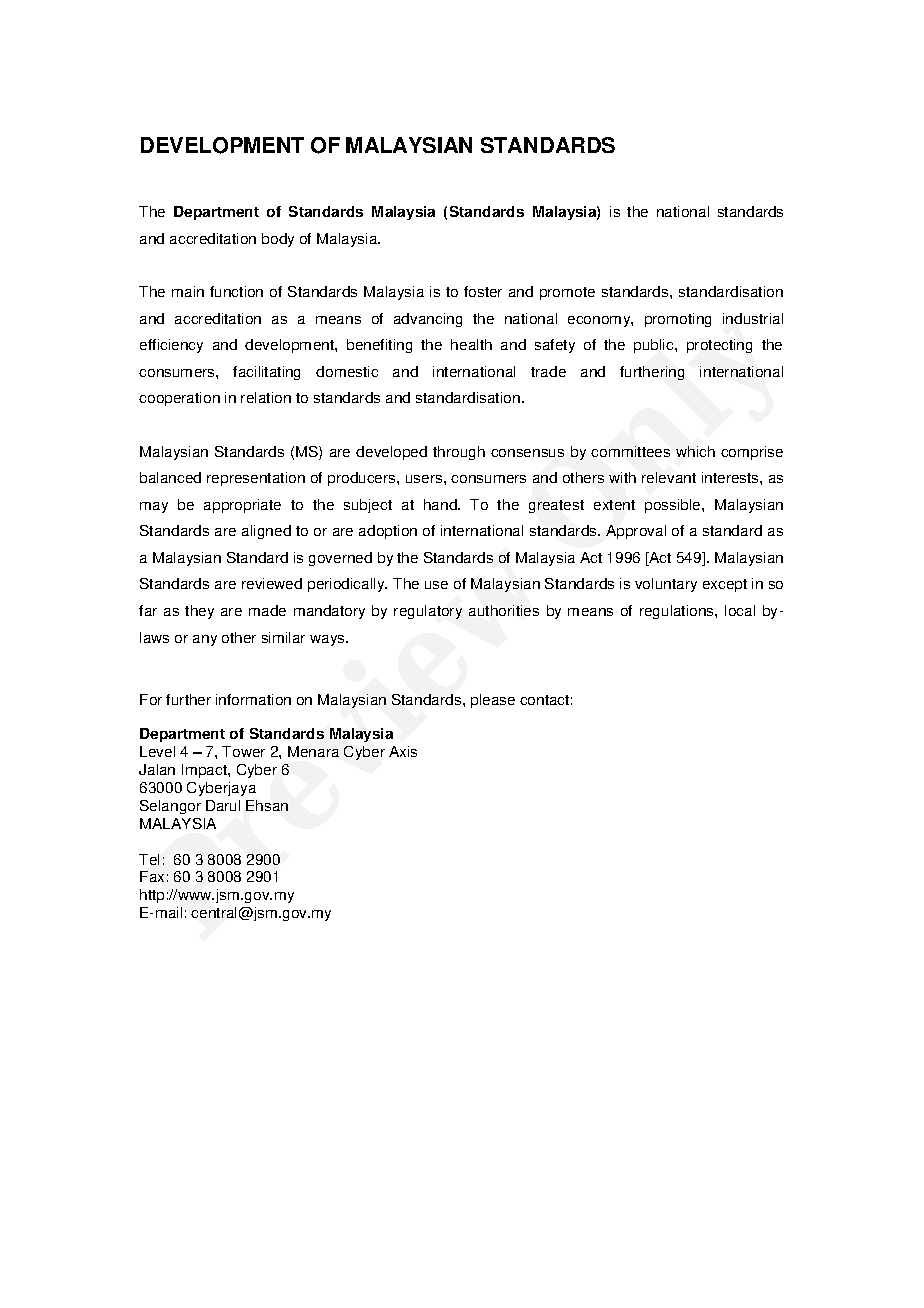 Image resolution: width=924 pixels, height=1308 pixels. What do you see at coordinates (678, 320) in the screenshot?
I see `promoting` at bounding box center [678, 320].
